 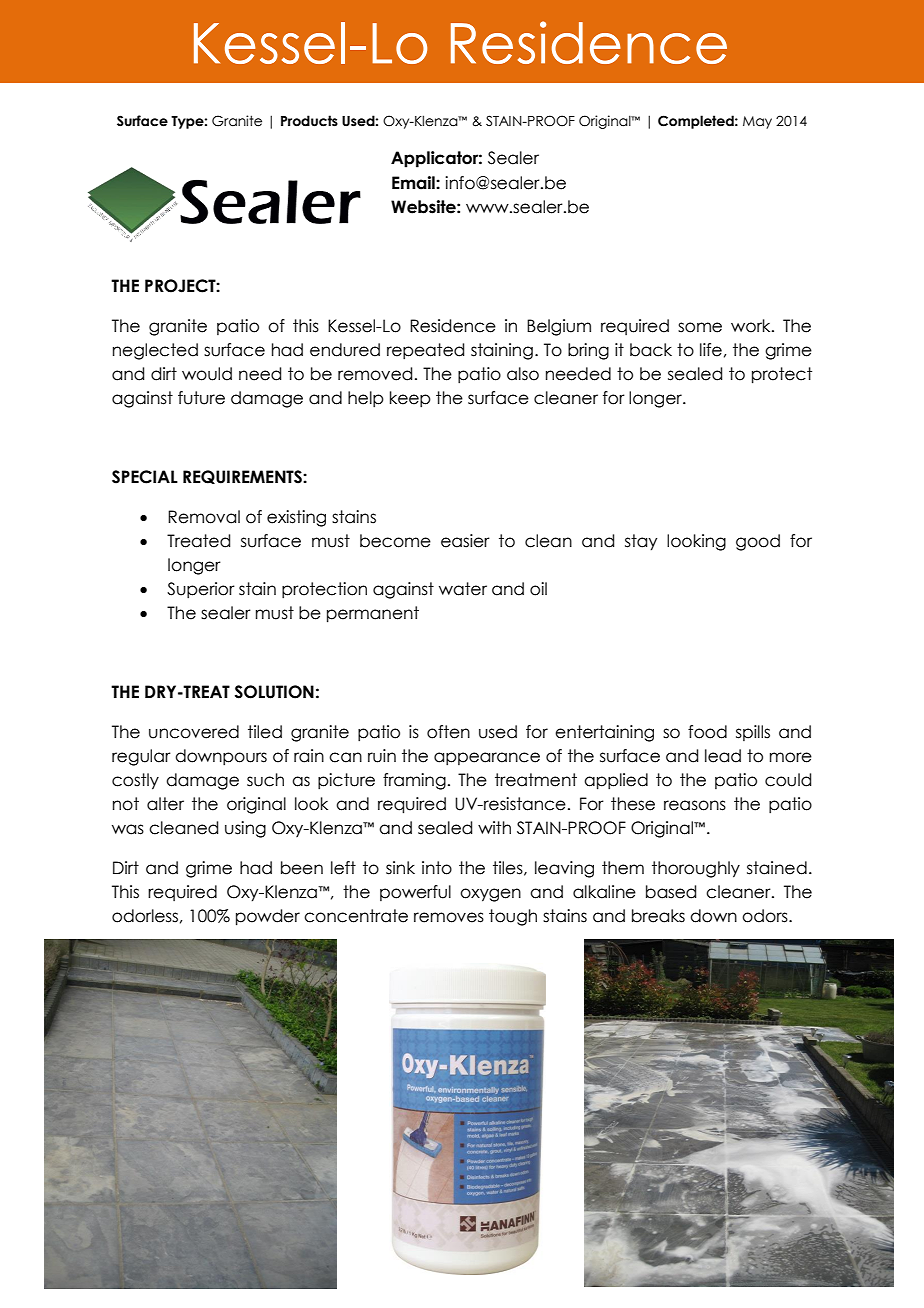 What do you see at coordinates (707, 732) in the page?
I see `food` at bounding box center [707, 732].
